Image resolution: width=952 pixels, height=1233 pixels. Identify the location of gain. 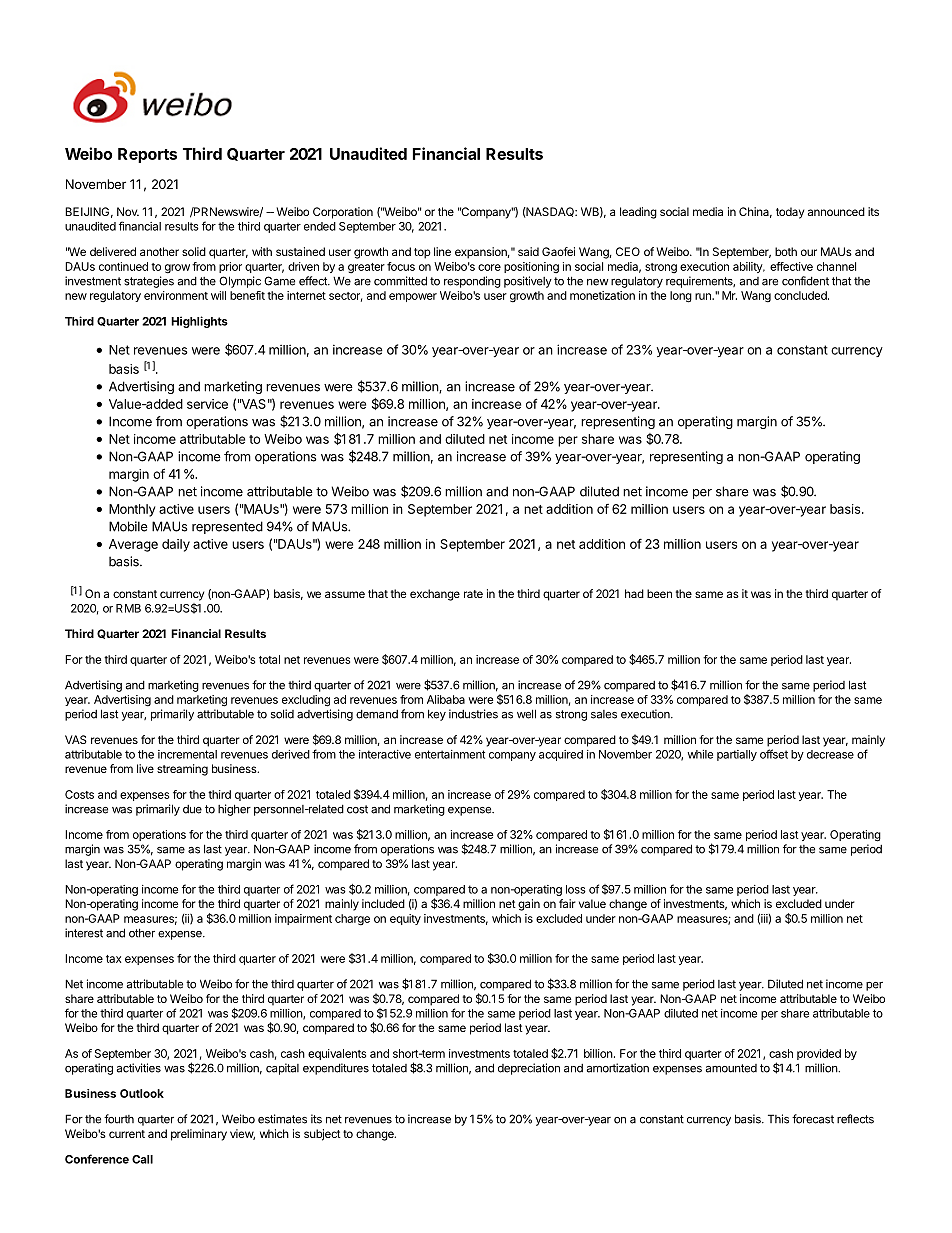
(529, 905).
